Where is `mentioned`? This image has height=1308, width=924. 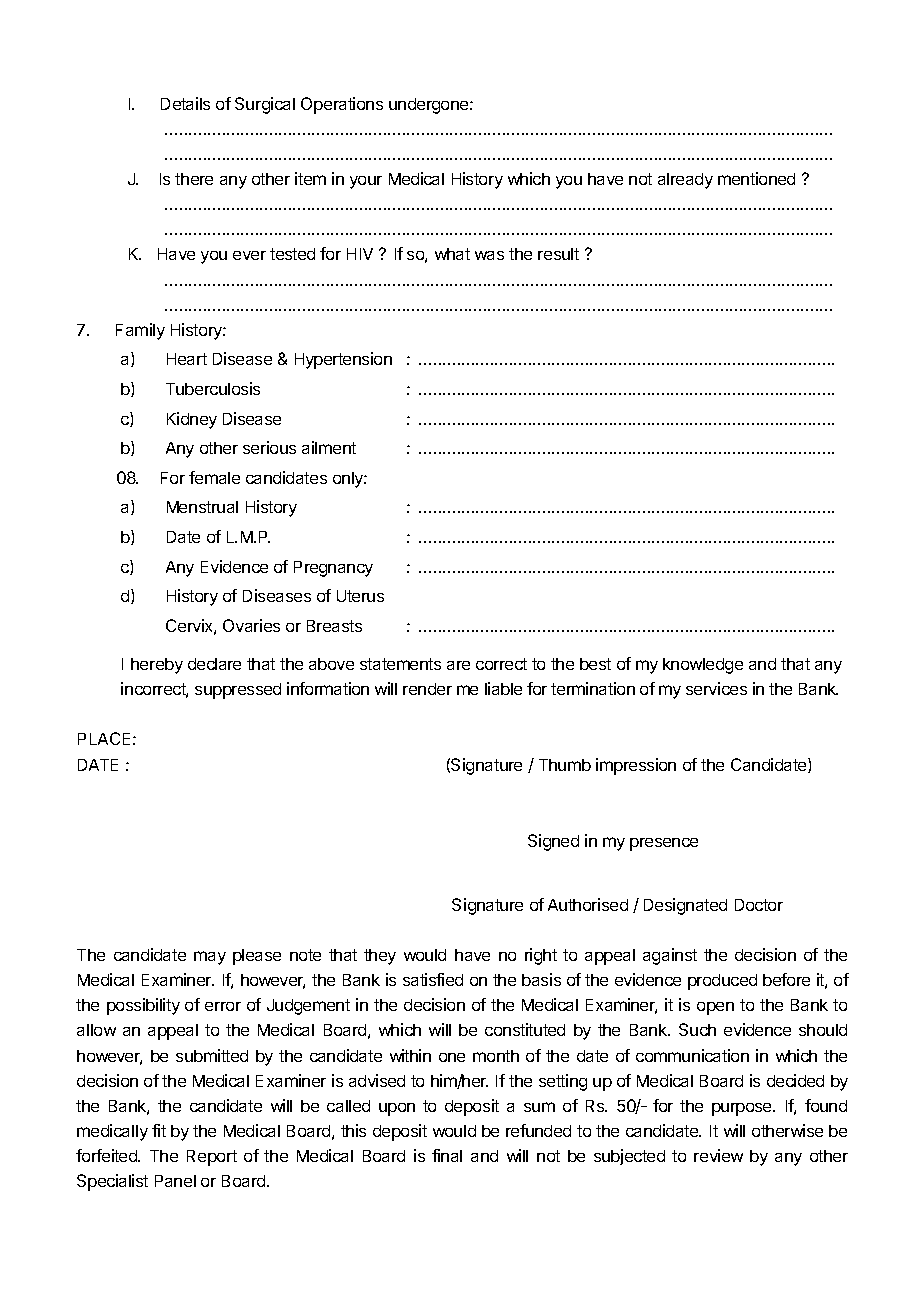
mentioned is located at coordinates (756, 178).
